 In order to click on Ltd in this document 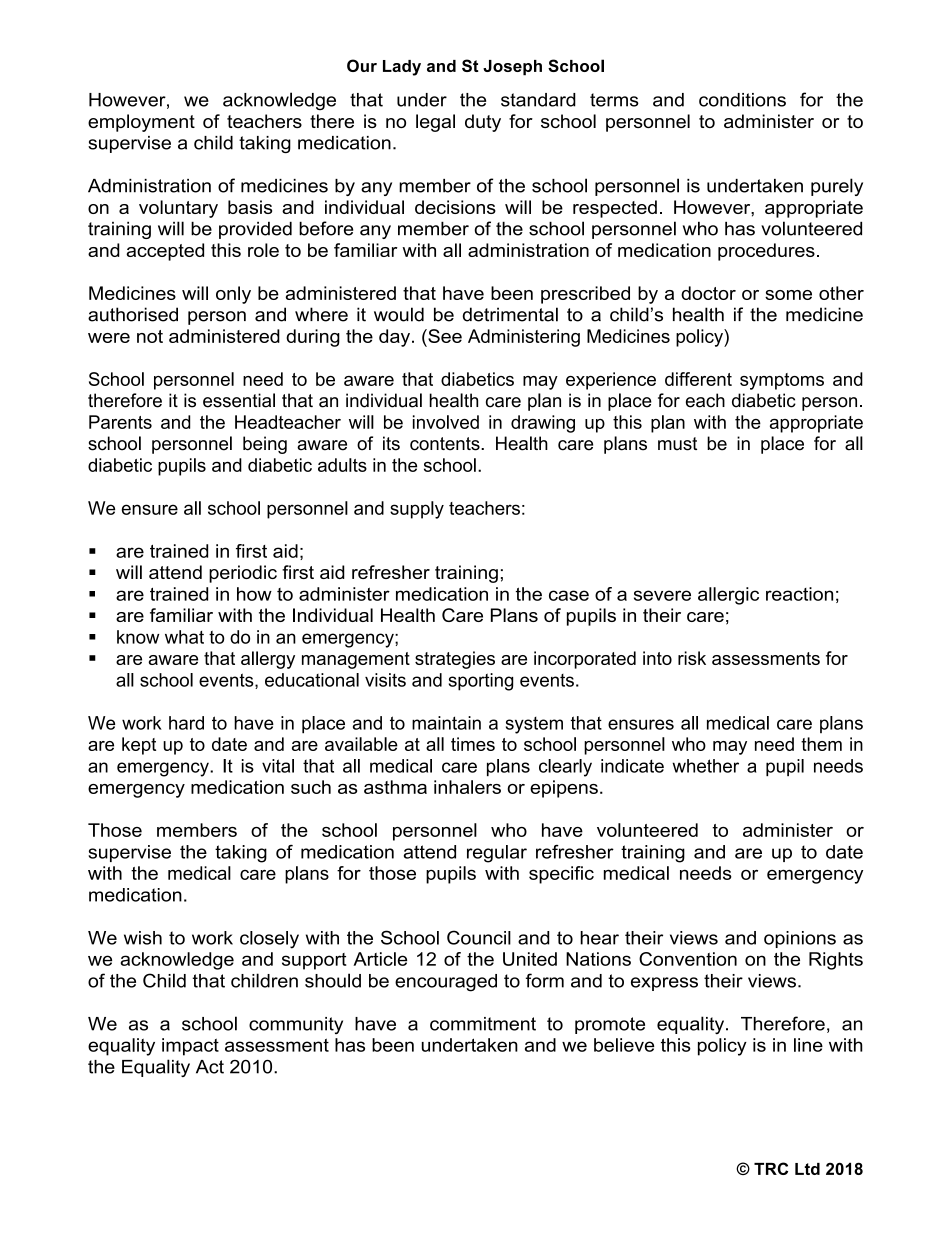, I will do `click(807, 1169)`.
